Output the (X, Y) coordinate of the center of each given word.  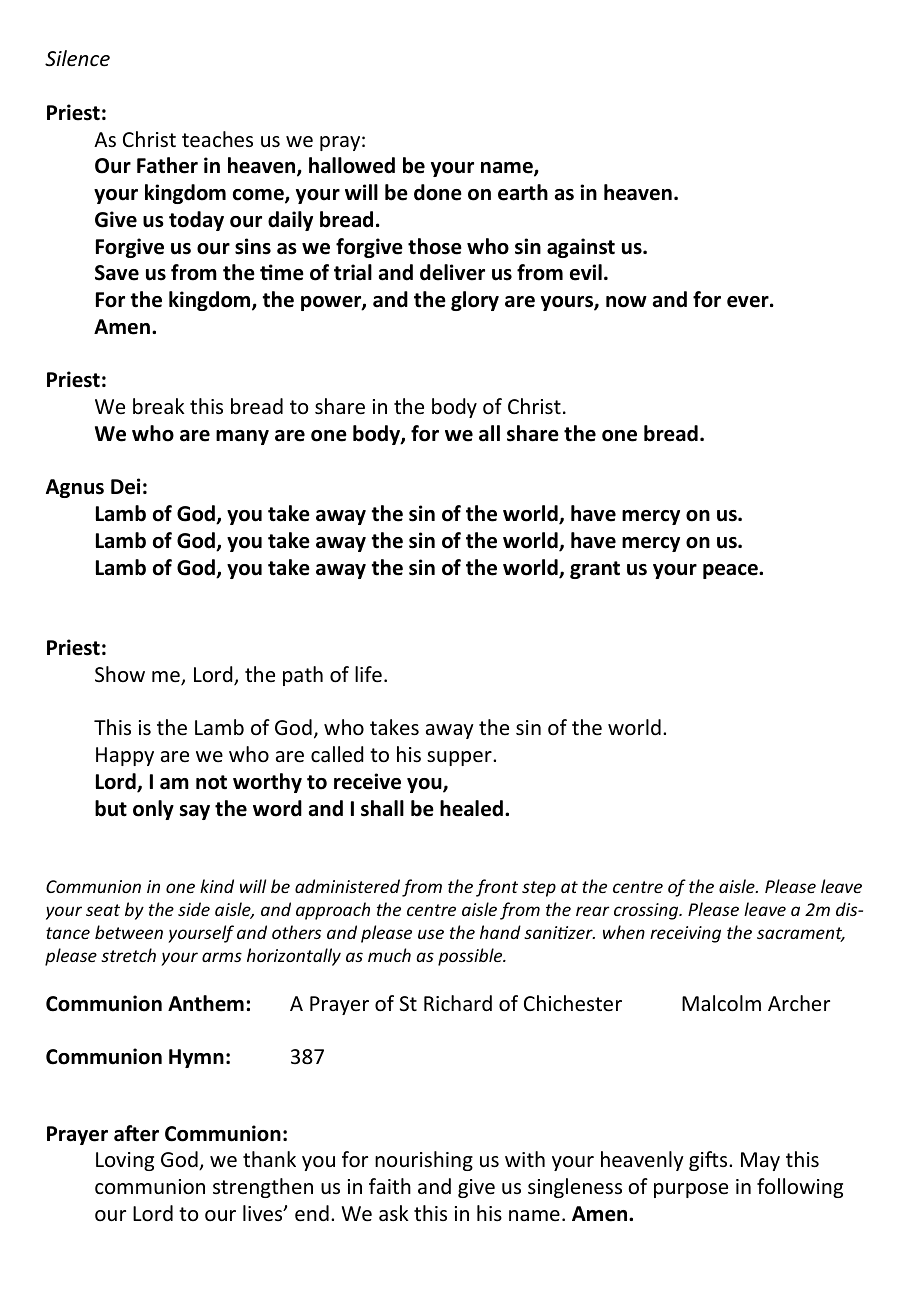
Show (120, 674)
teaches (217, 139)
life (368, 674)
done (438, 192)
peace (731, 571)
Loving (125, 1161)
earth (523, 192)
